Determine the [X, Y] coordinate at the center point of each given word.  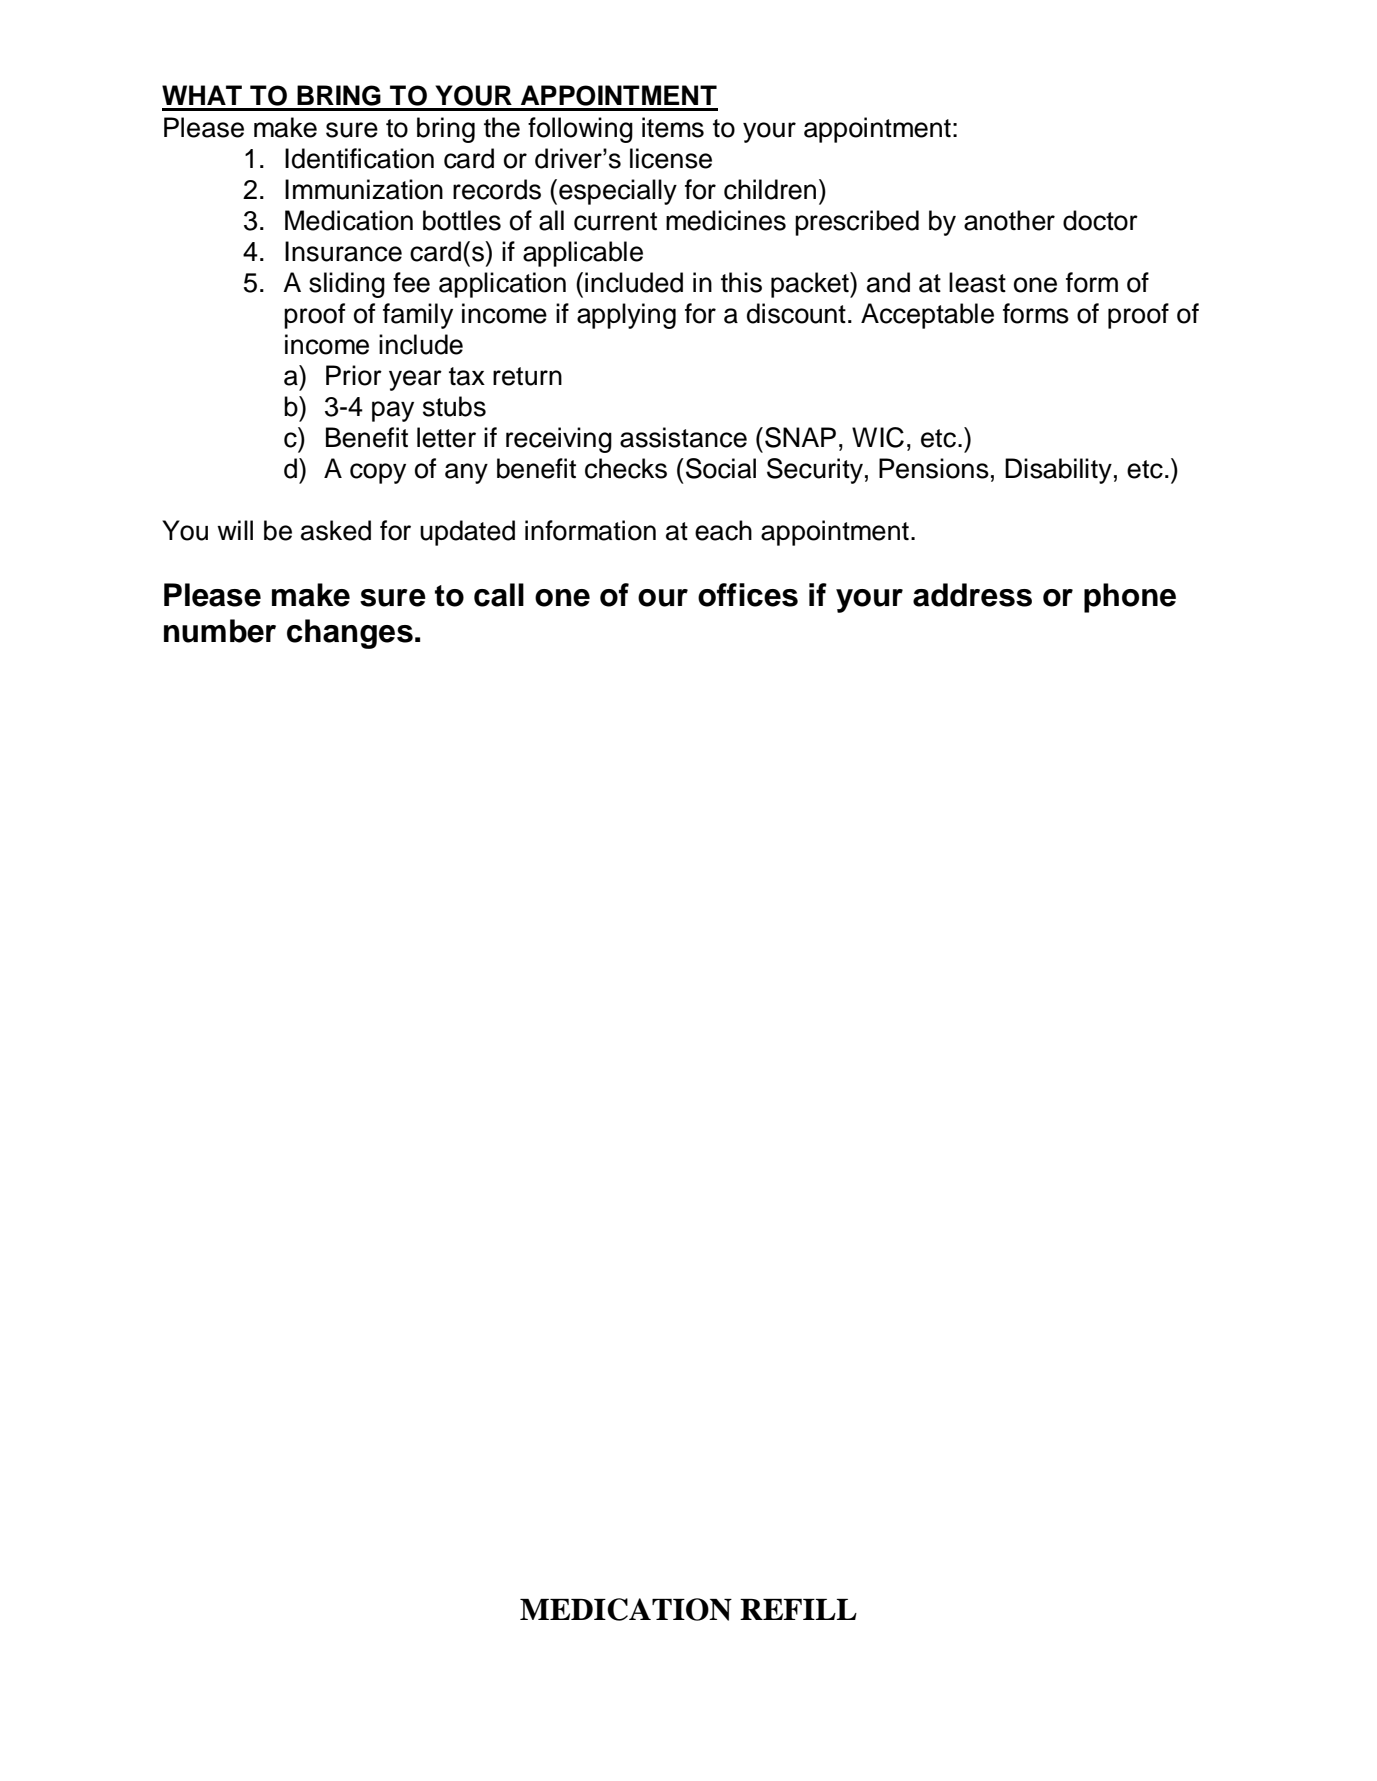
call [499, 595]
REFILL [798, 1609]
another [1009, 220]
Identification [359, 158]
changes [350, 634]
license [671, 158]
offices [748, 595]
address [972, 595]
